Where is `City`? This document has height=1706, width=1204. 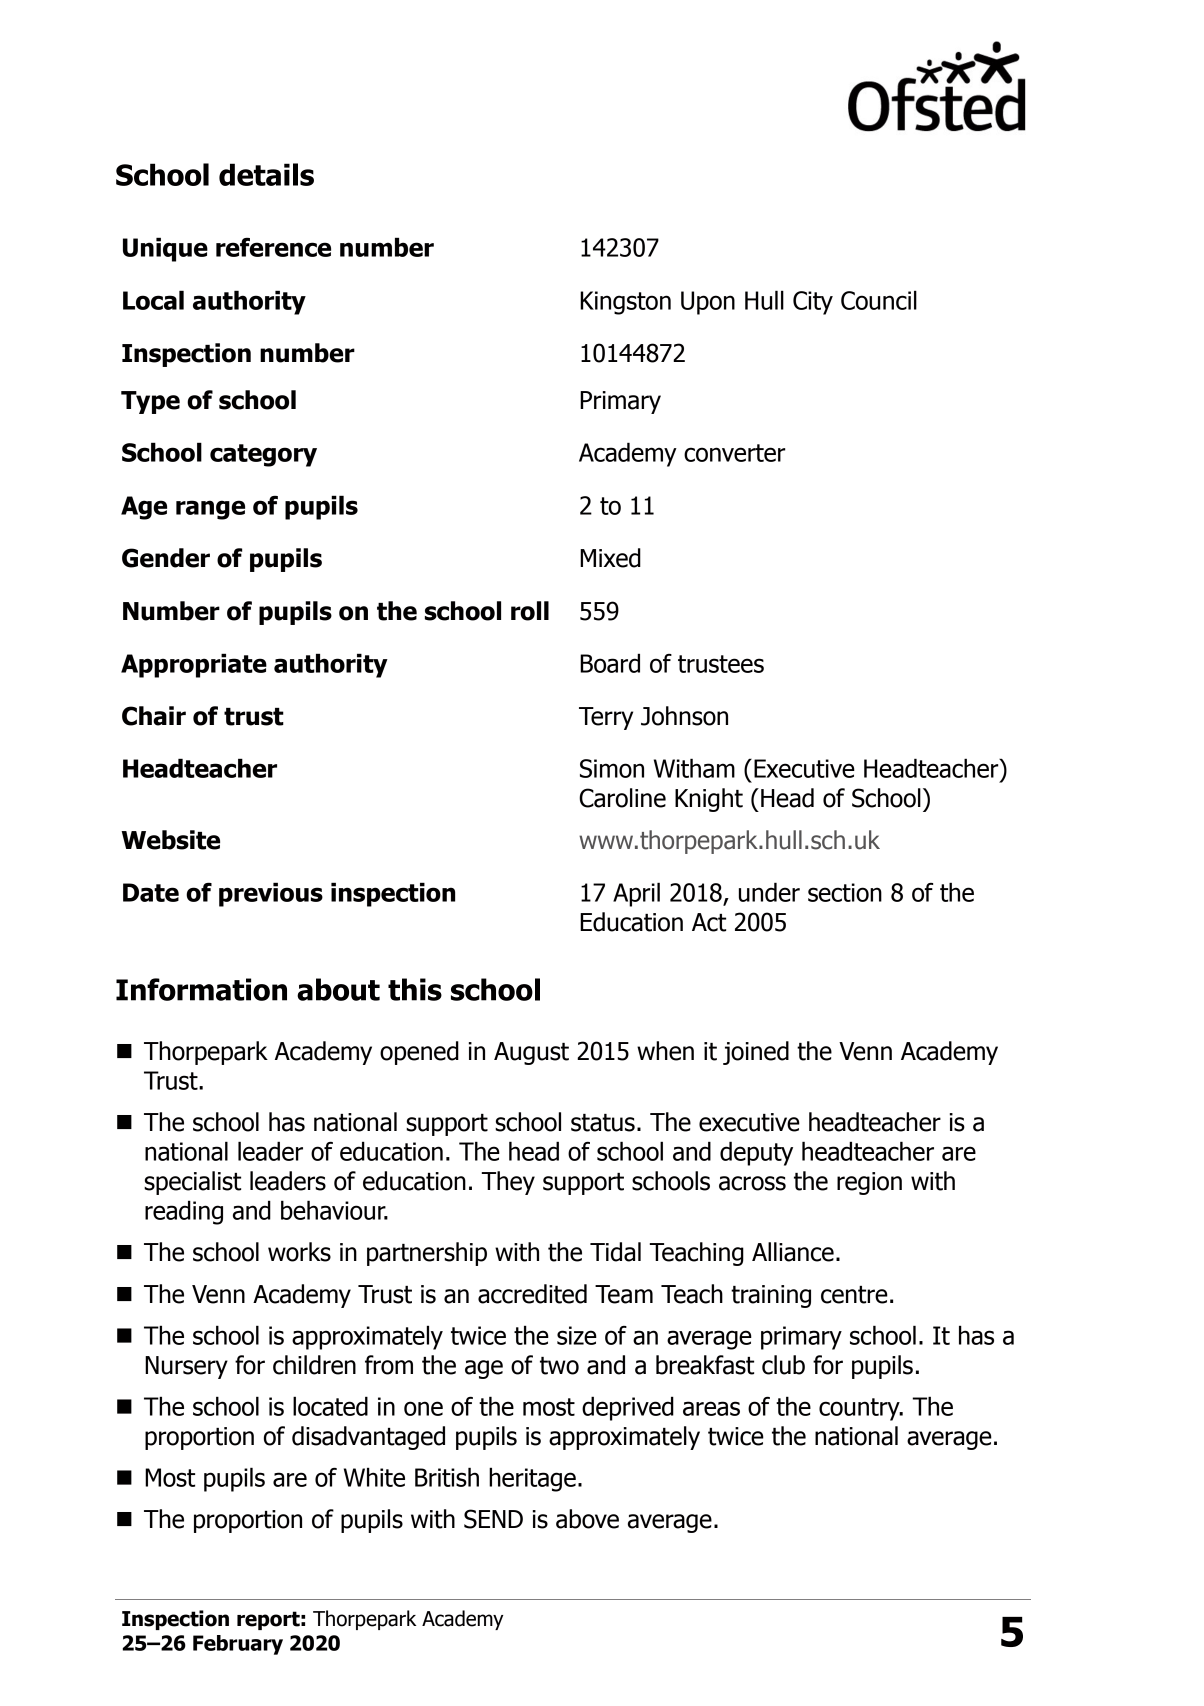
City is located at coordinates (813, 303).
